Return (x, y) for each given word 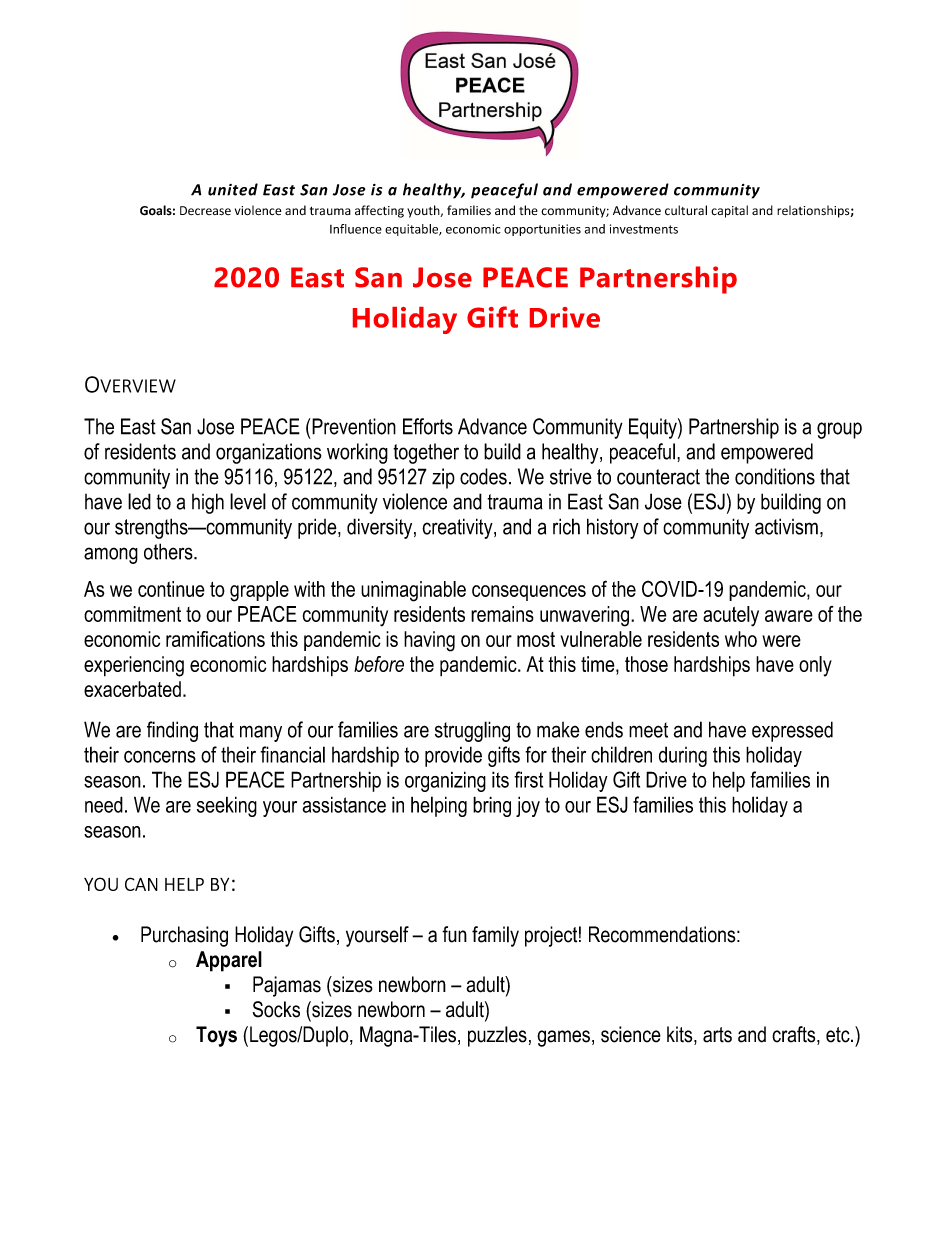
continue (171, 589)
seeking (227, 806)
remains (502, 614)
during (683, 756)
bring (492, 806)
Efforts (428, 426)
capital (729, 211)
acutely (731, 616)
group (839, 430)
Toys (216, 1036)
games (563, 1038)
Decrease (205, 211)
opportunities (542, 230)
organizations (269, 453)
